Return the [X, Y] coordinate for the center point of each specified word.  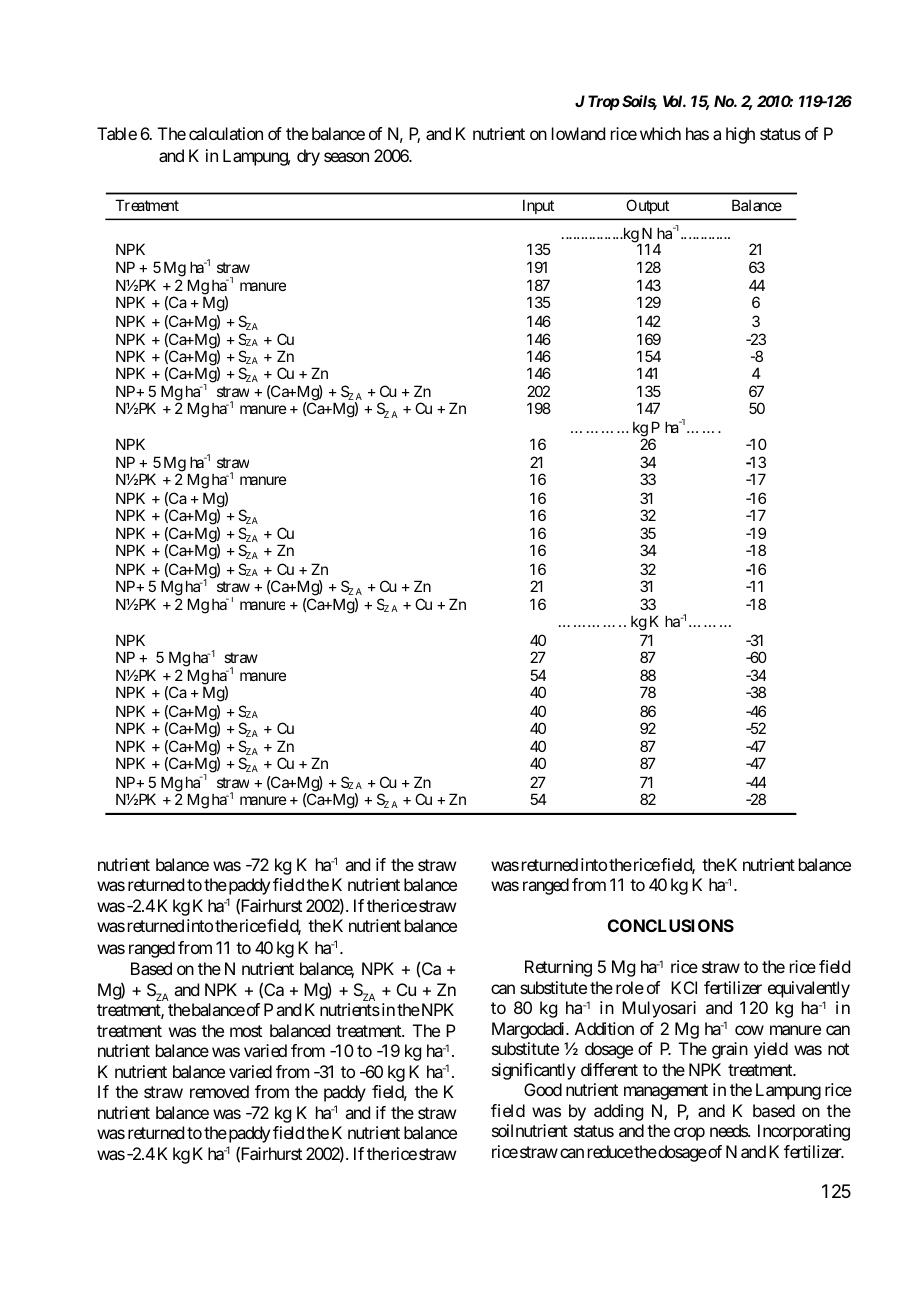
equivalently [809, 989]
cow [749, 1030]
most [246, 1031]
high [740, 135]
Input [538, 206]
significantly [534, 1071]
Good [543, 1089]
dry [308, 157]
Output [647, 206]
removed [219, 1091]
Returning [558, 968]
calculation [226, 133]
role [630, 987]
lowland [578, 133]
